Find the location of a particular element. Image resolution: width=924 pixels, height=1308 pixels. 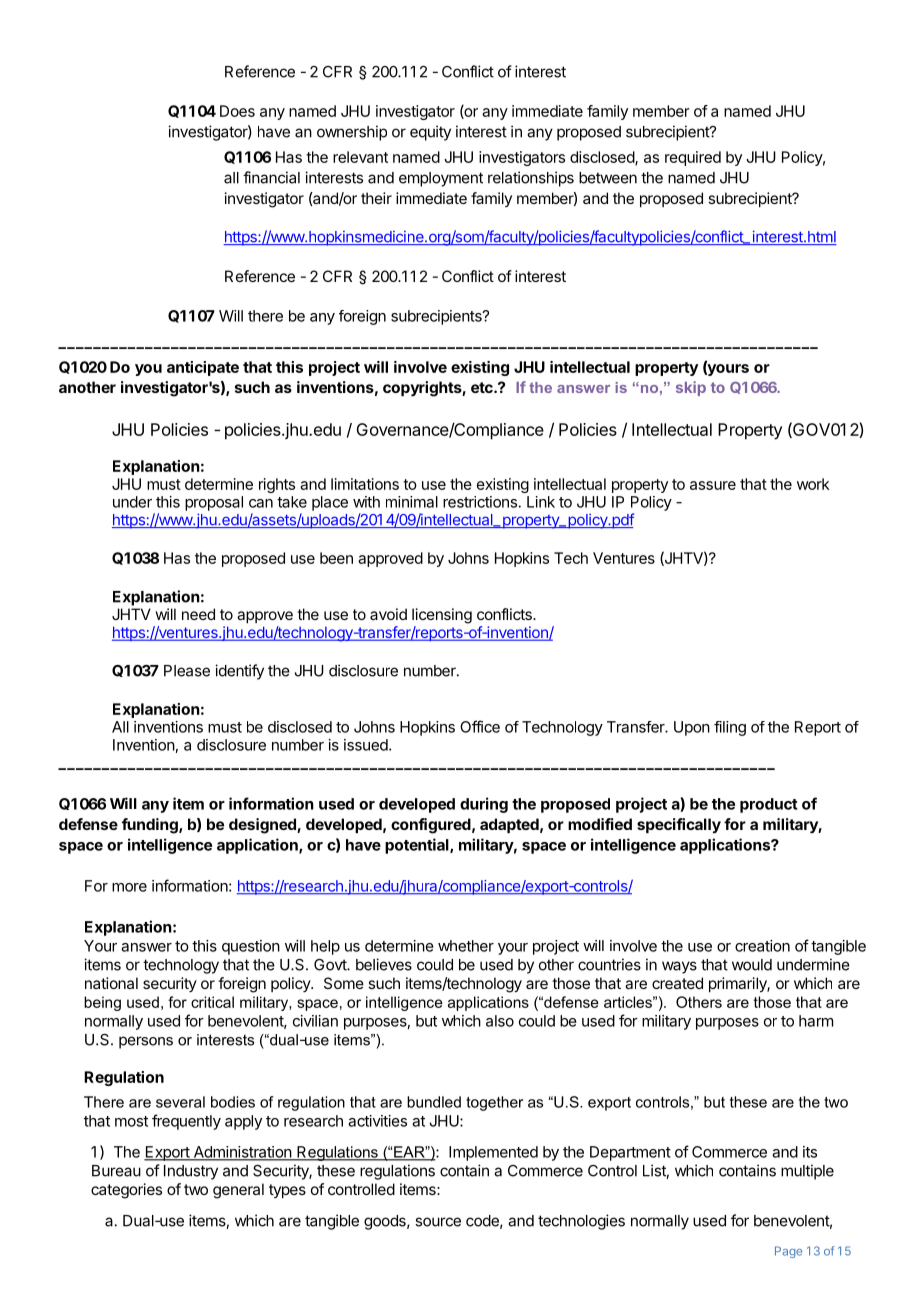

Industry is located at coordinates (191, 1172).
